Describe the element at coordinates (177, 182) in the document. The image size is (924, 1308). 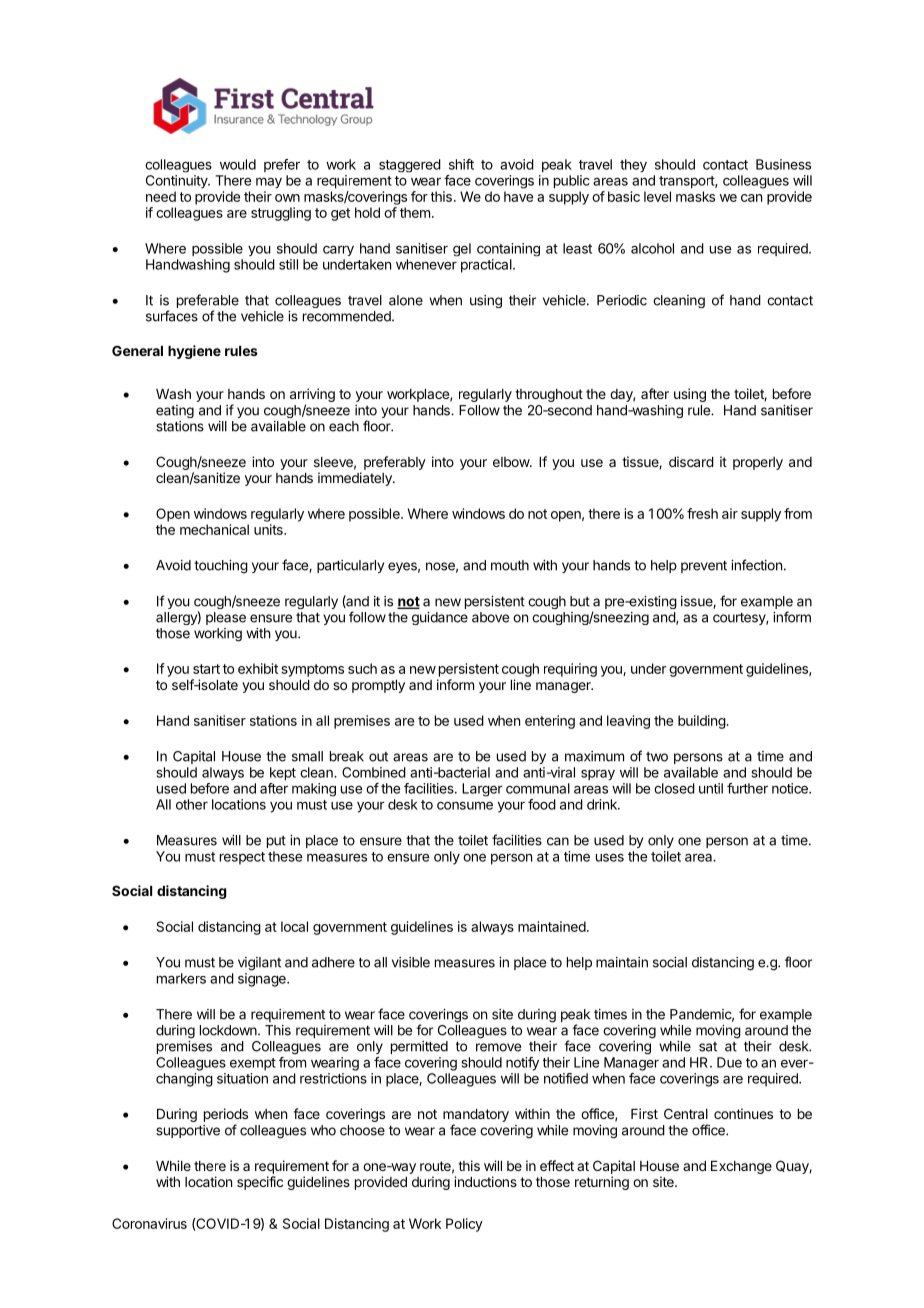
I see `Continuity` at that location.
